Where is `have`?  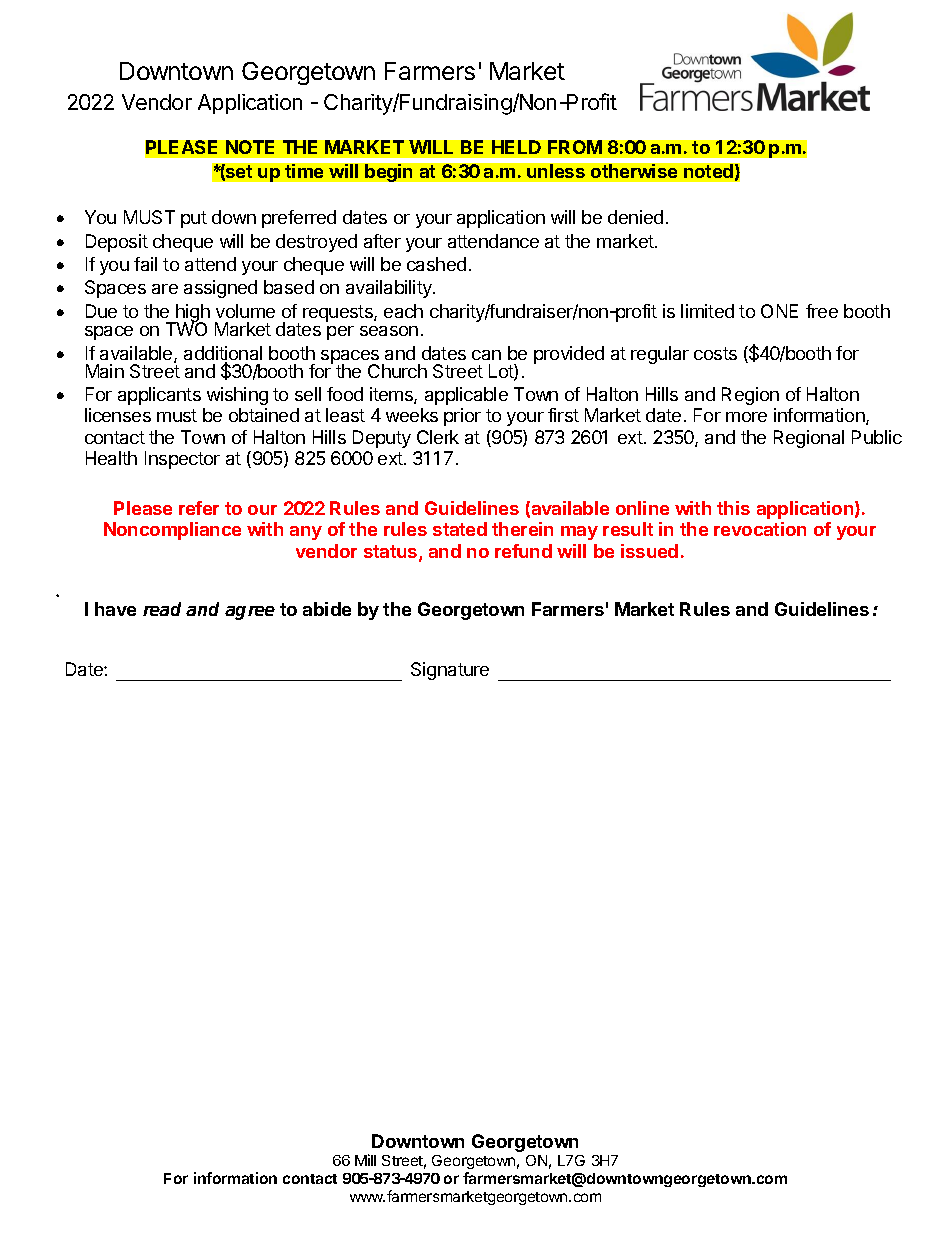
have is located at coordinates (115, 609).
